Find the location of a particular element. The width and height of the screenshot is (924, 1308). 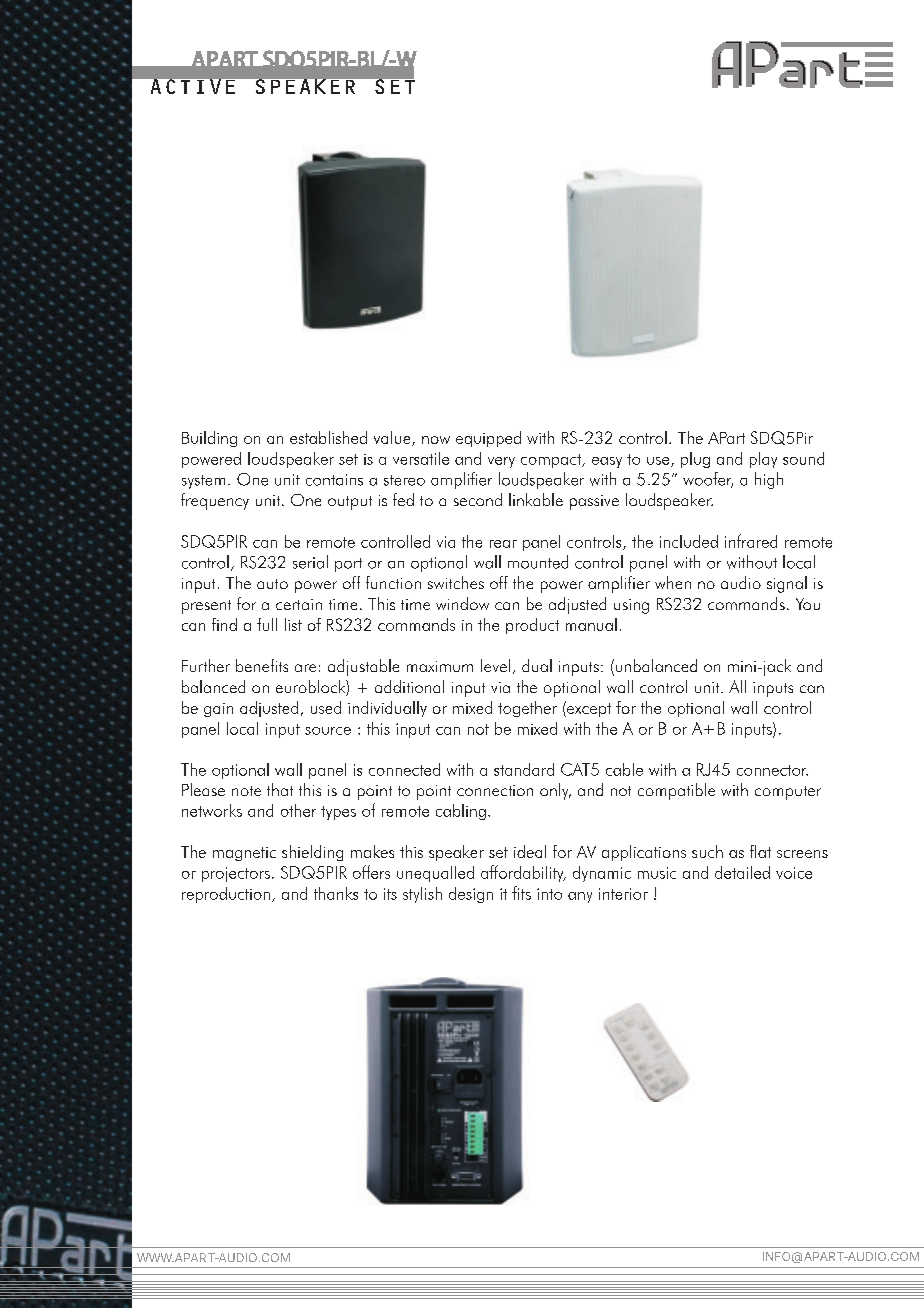

standard is located at coordinates (524, 769).
